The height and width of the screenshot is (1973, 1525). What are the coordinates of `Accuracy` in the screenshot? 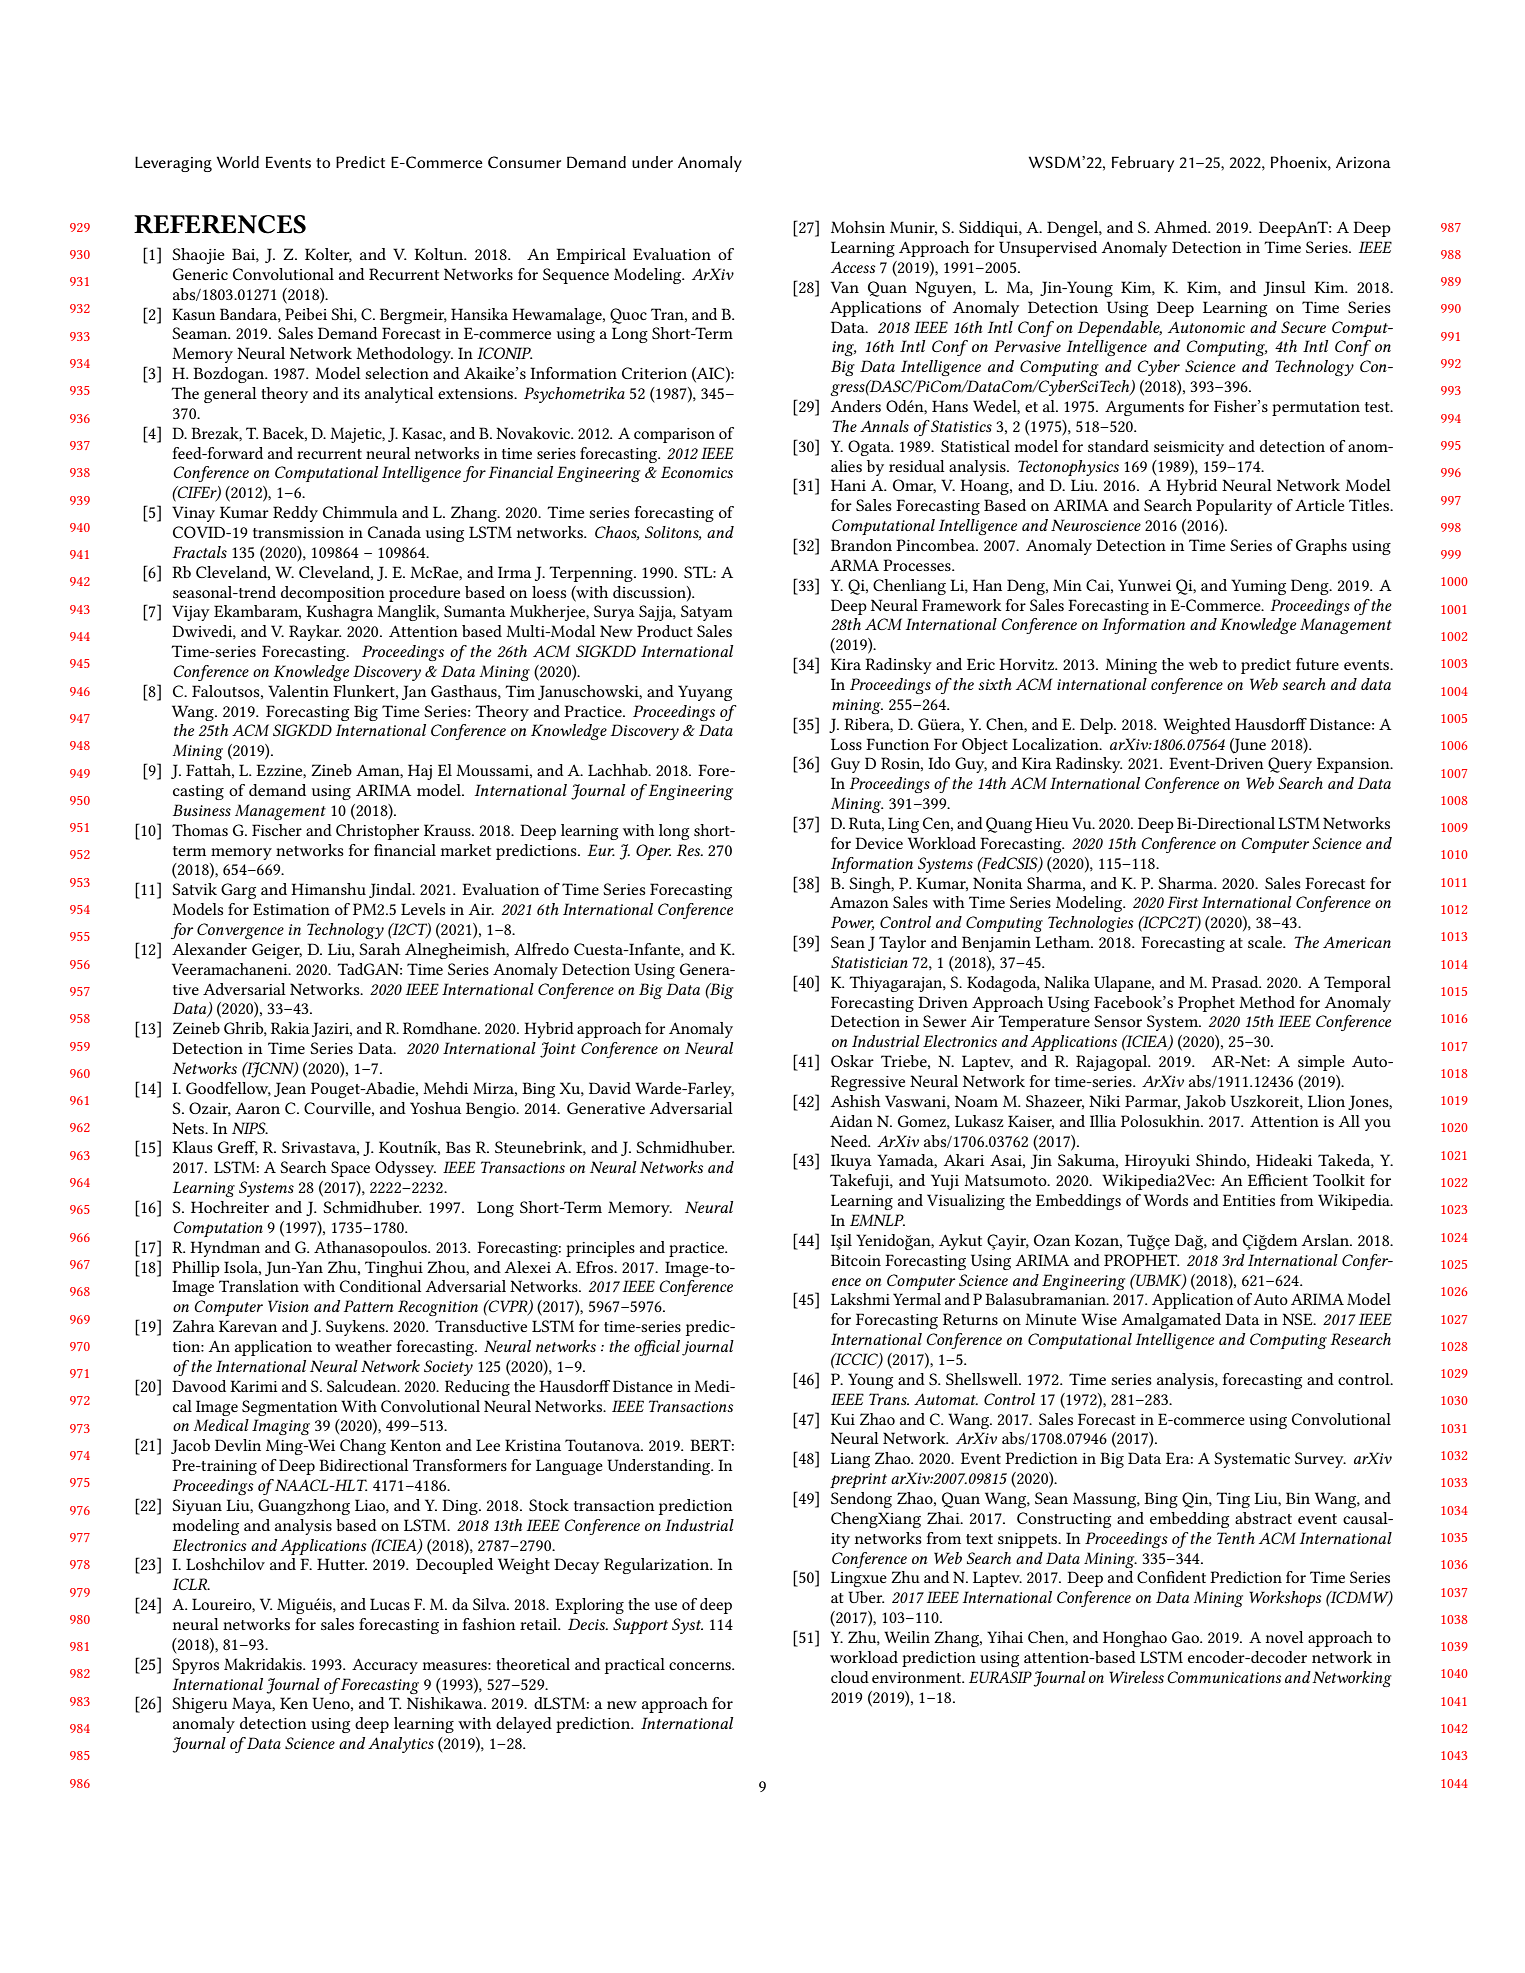 It's located at (385, 1666).
